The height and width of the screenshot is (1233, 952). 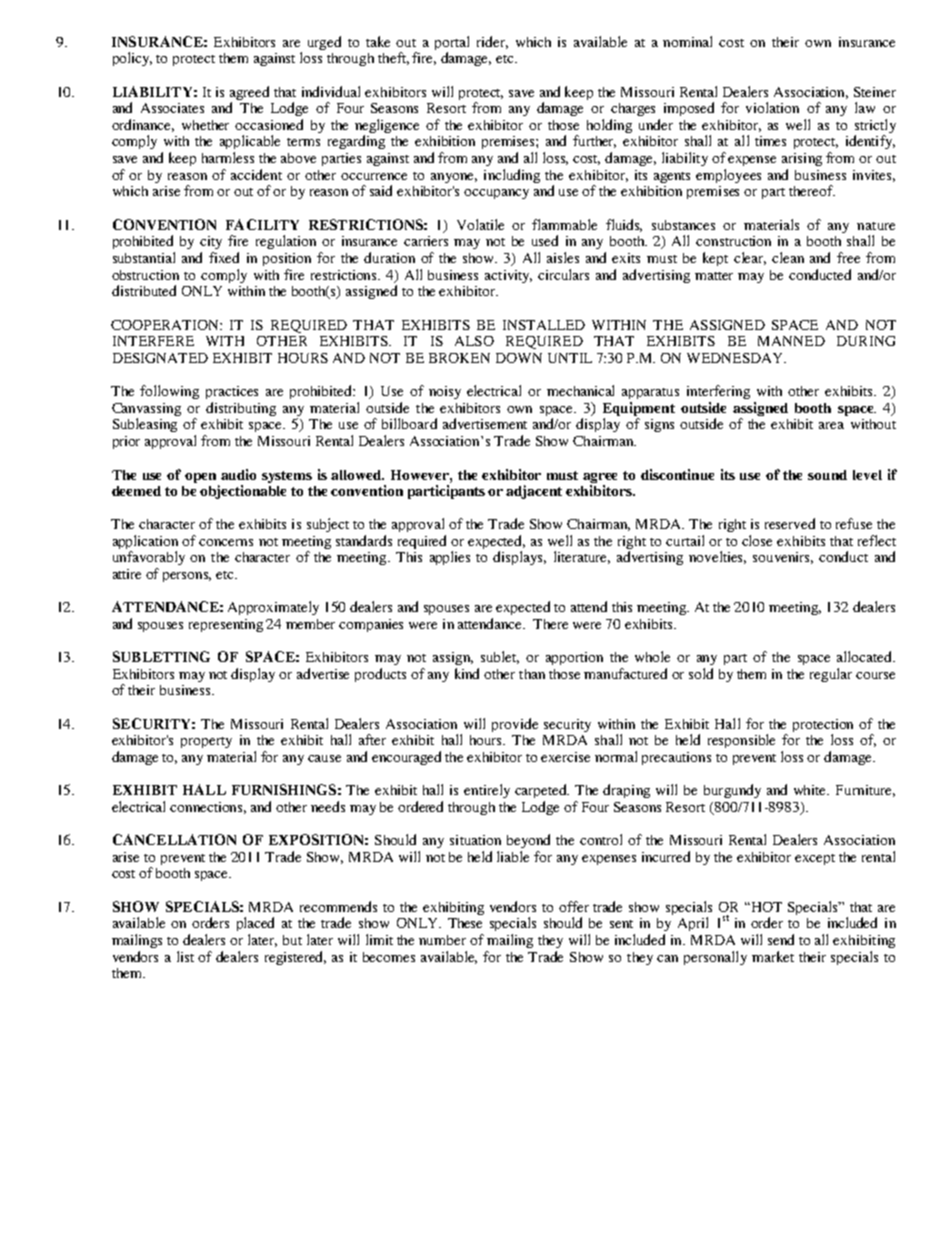 I want to click on Associates, so click(x=172, y=108).
